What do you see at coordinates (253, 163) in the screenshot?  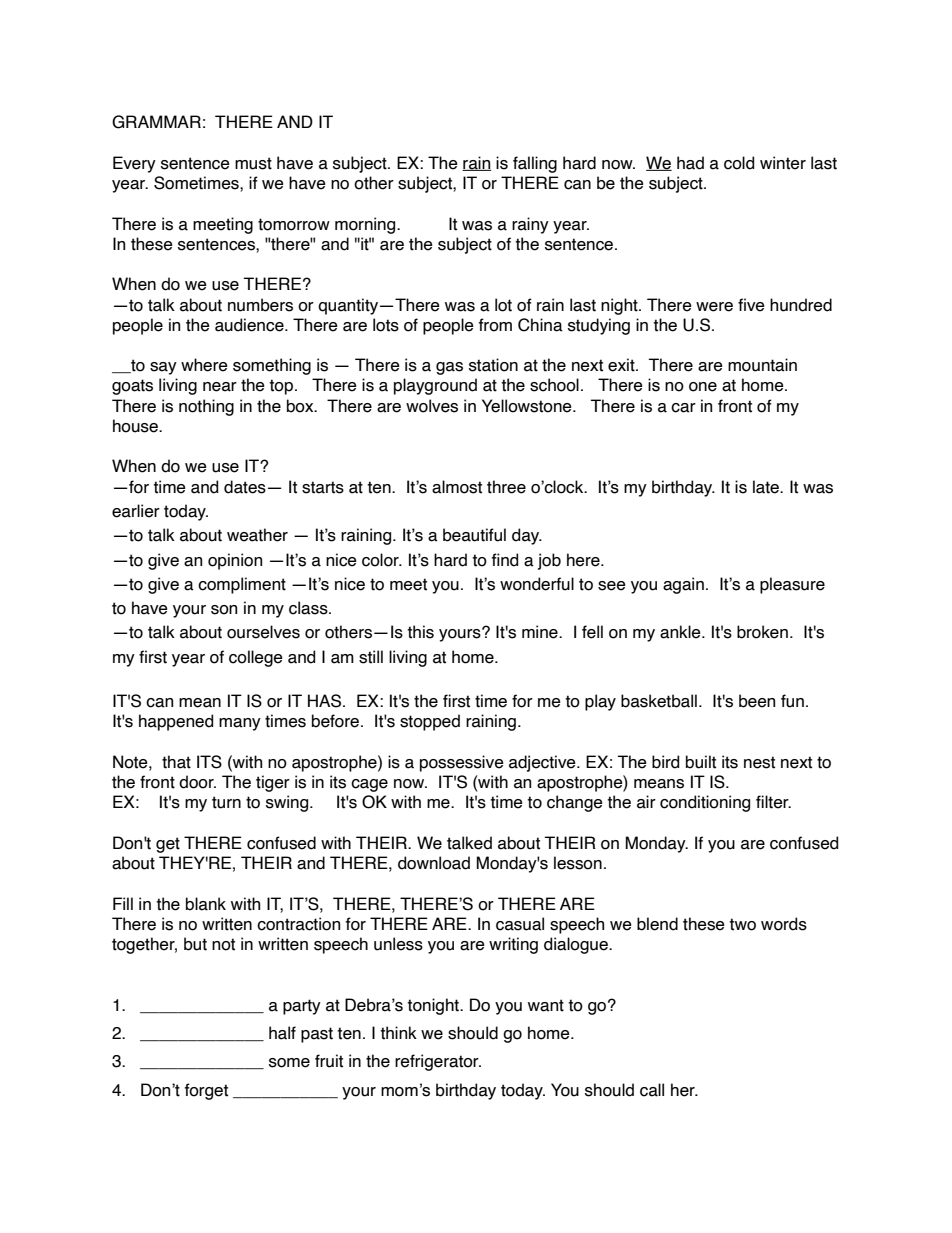 I see `must` at bounding box center [253, 163].
